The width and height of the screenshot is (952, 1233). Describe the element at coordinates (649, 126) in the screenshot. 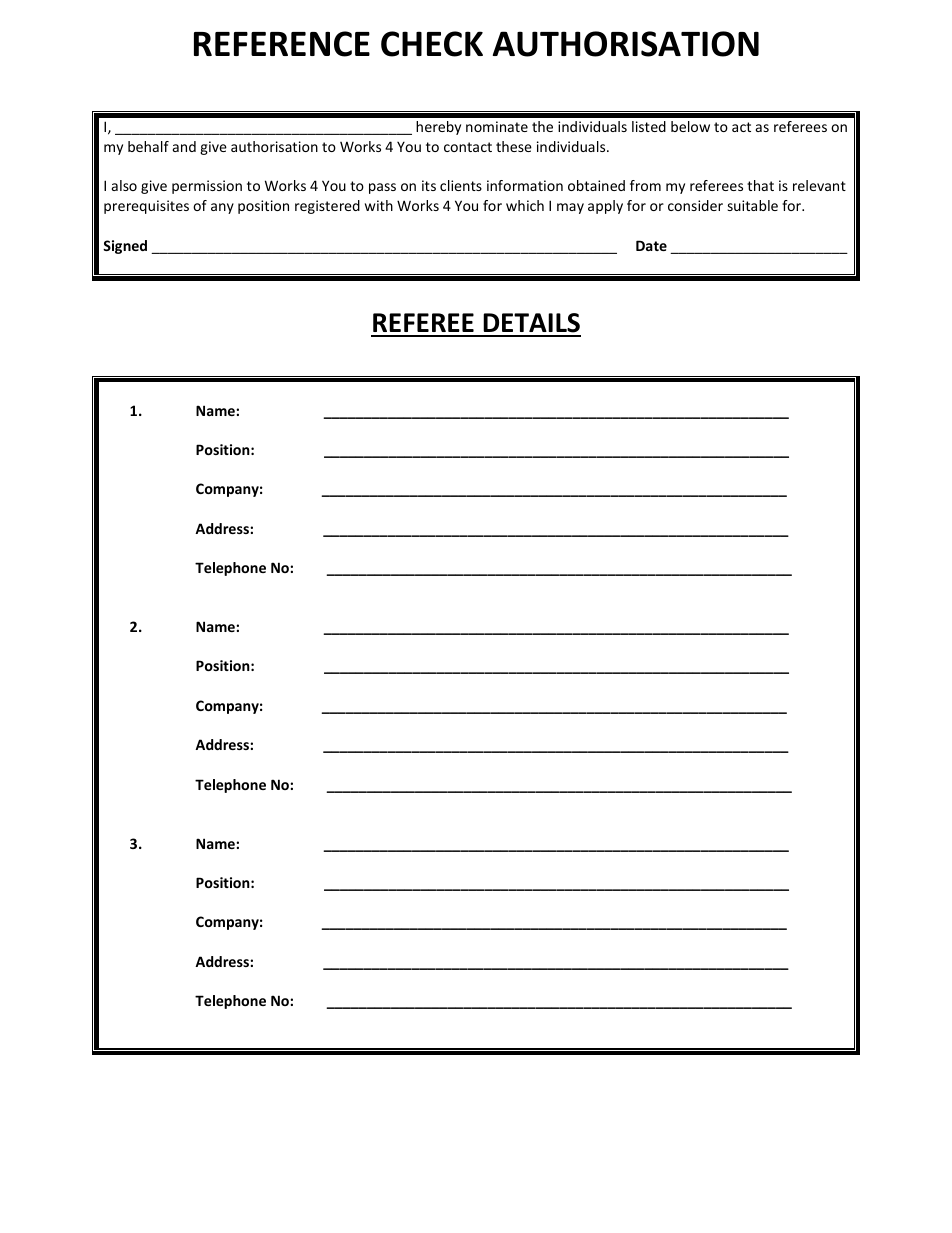

I see `listed` at that location.
